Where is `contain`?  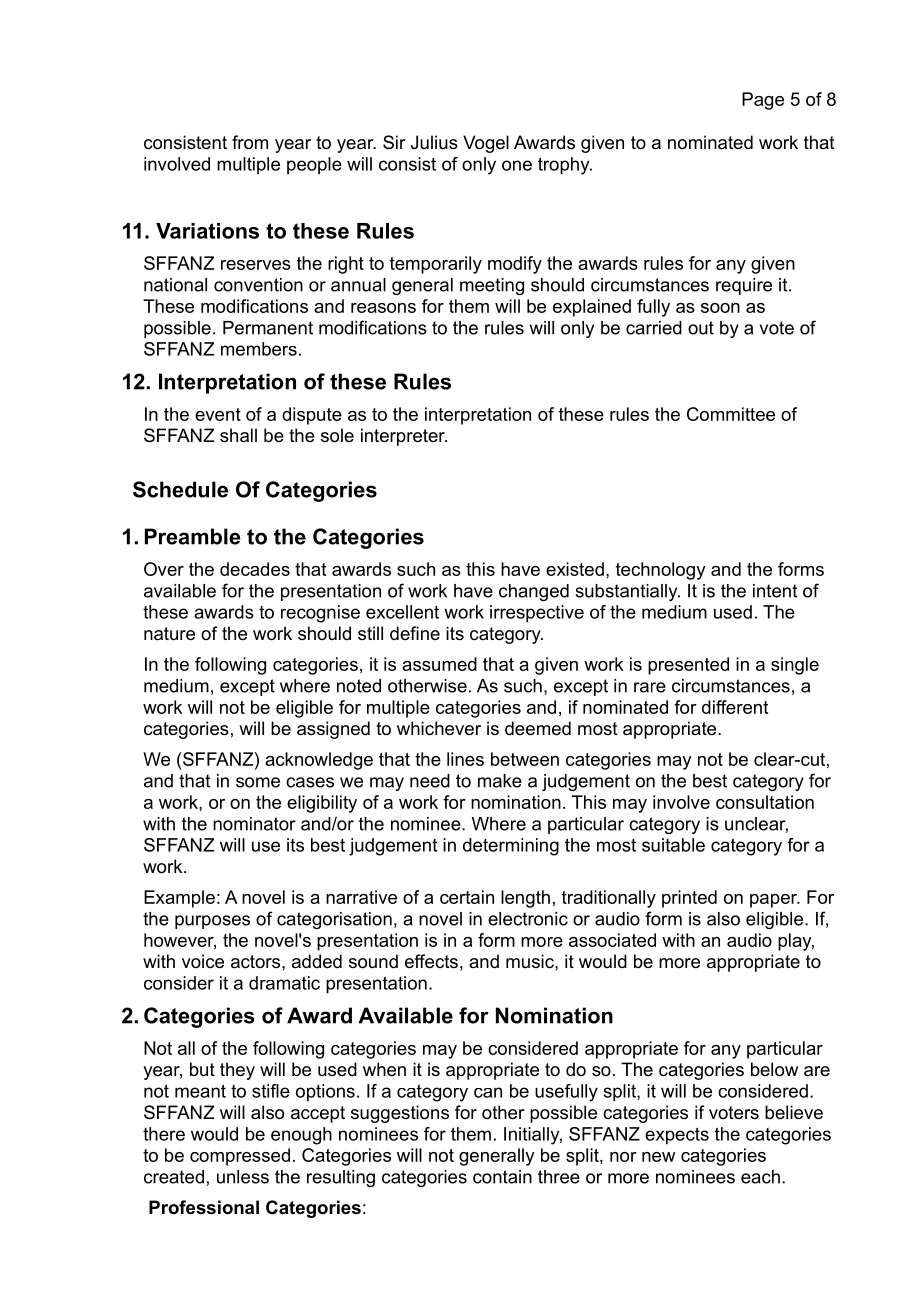 contain is located at coordinates (502, 1177).
